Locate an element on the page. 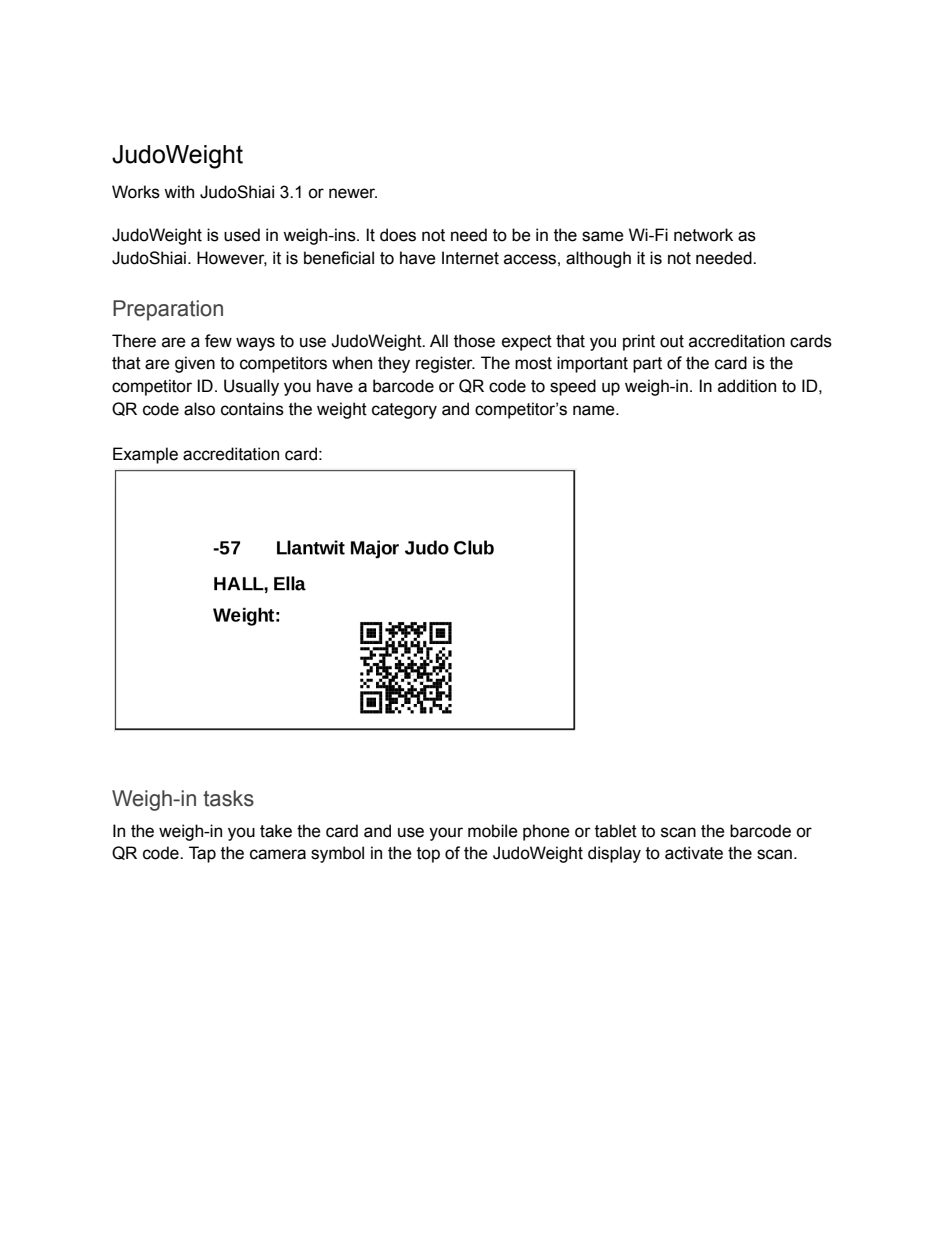  part is located at coordinates (647, 365).
